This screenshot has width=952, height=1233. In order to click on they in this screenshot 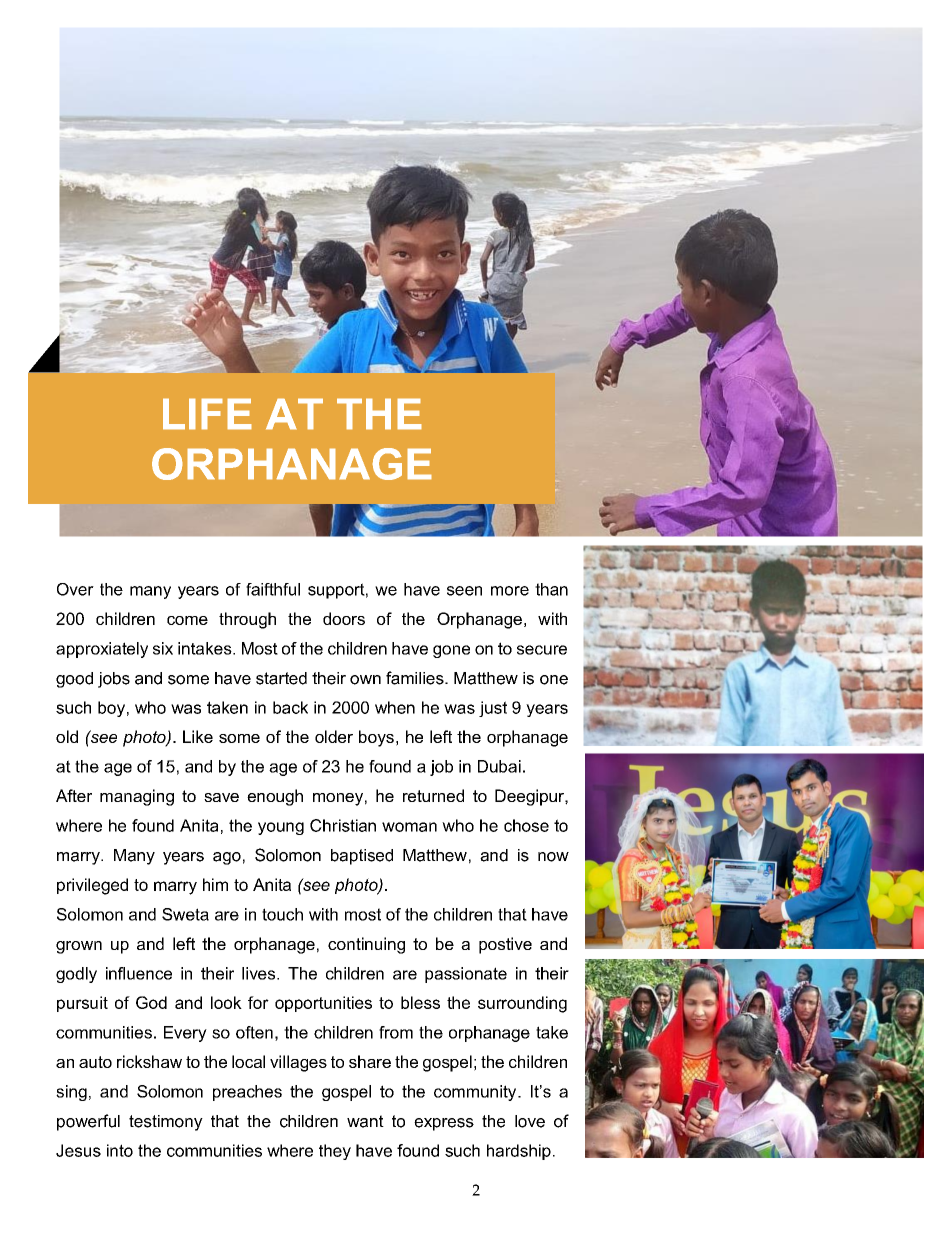, I will do `click(335, 1152)`.
